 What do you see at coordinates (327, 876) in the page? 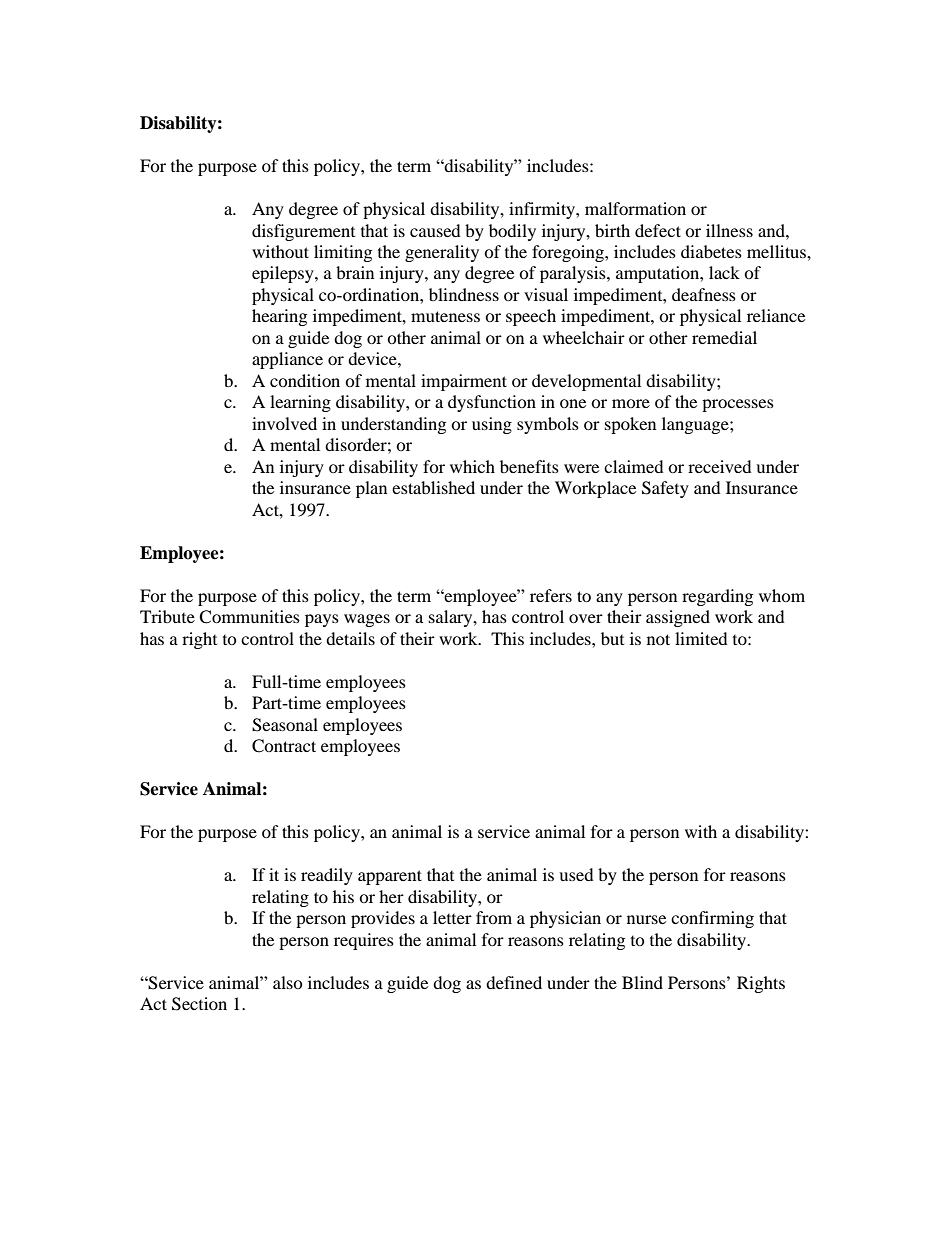
I see `readily` at bounding box center [327, 876].
